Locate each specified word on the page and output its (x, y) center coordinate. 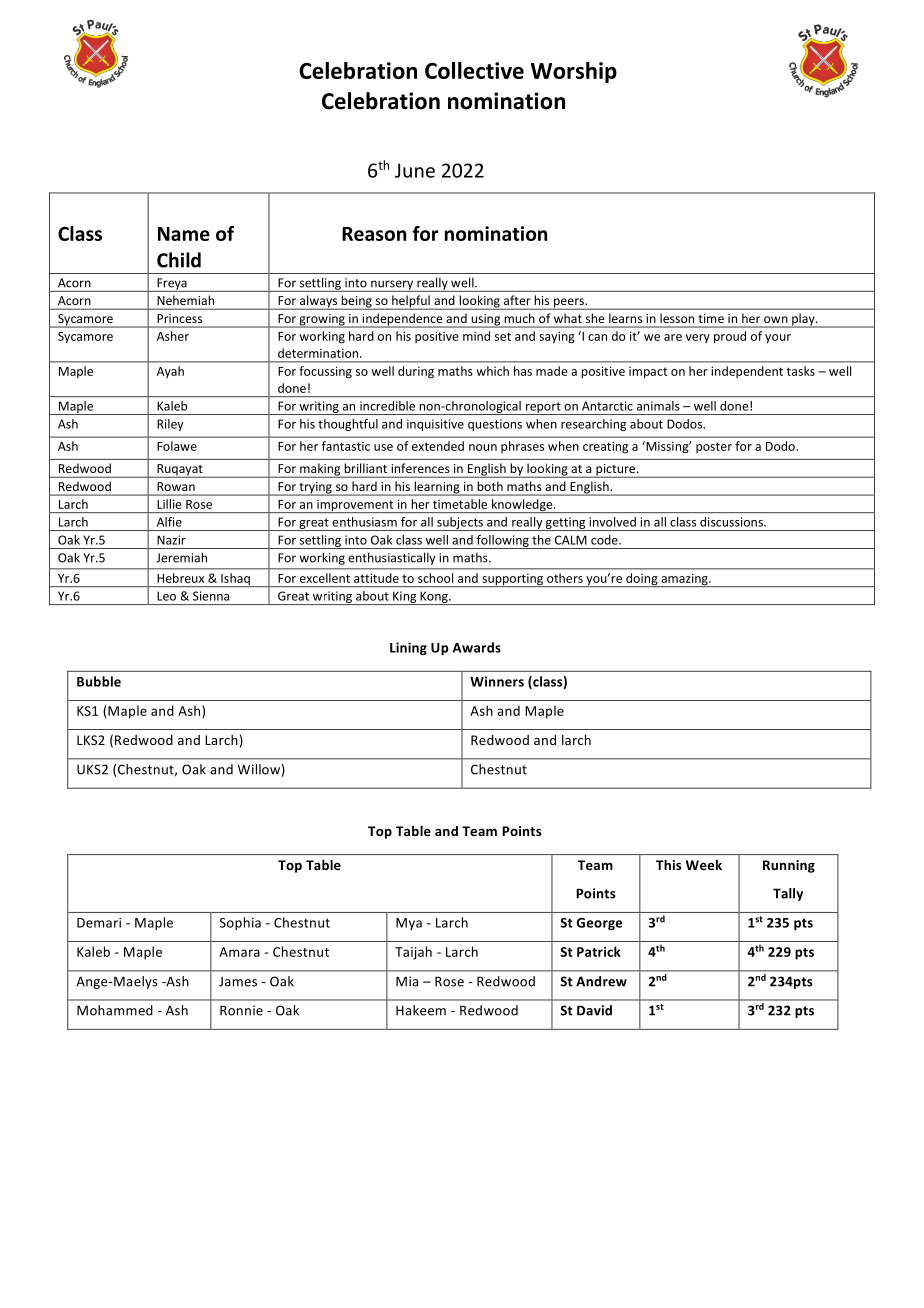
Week (704, 865)
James (238, 982)
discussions (732, 522)
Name (184, 234)
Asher (173, 336)
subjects (460, 524)
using (486, 321)
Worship (574, 72)
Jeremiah (181, 557)
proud (730, 337)
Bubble (99, 681)
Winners (497, 681)
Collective (474, 70)
